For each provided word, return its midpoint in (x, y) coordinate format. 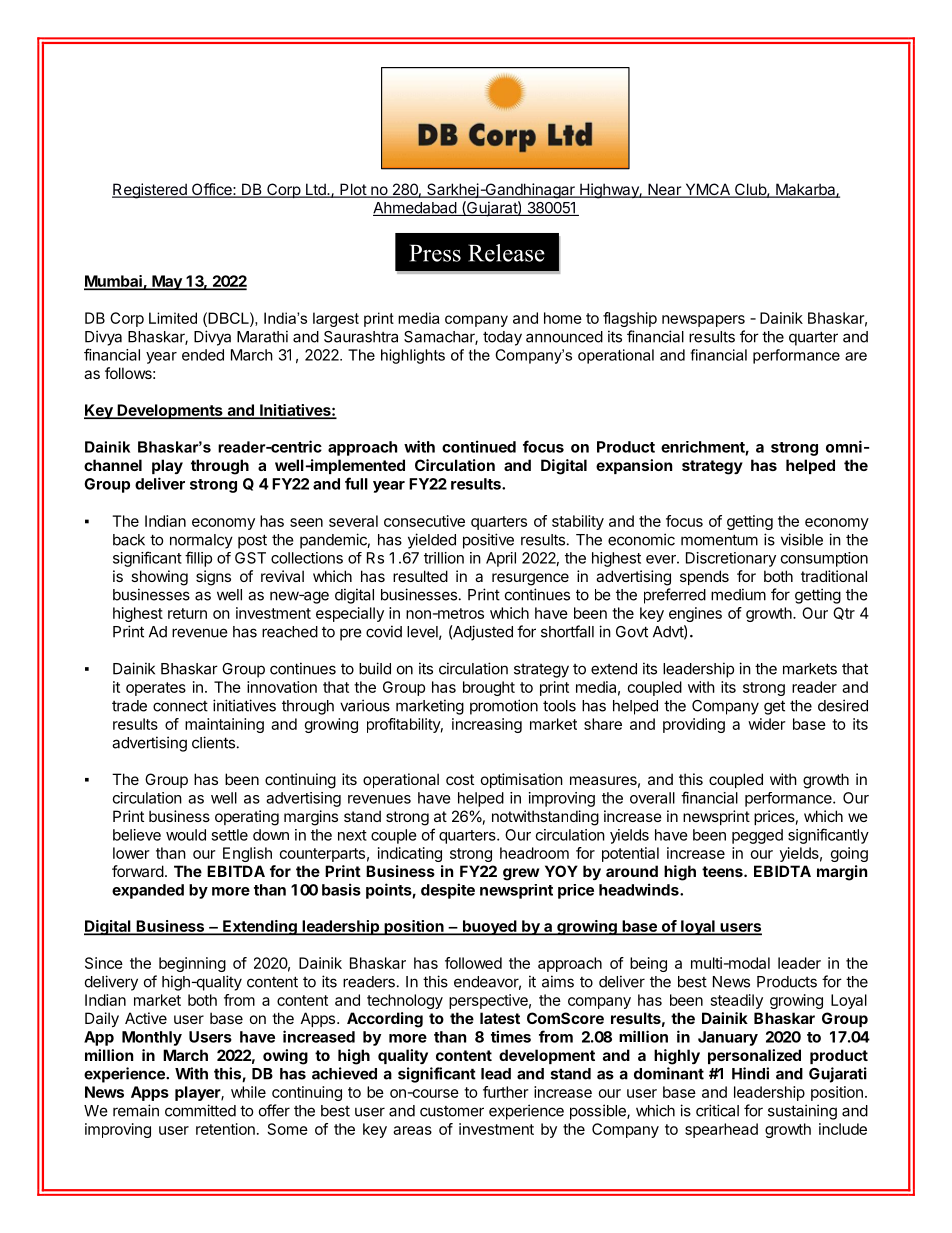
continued (479, 446)
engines (695, 614)
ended (203, 355)
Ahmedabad (415, 209)
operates (156, 689)
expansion (634, 466)
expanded (148, 891)
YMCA (707, 190)
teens (723, 871)
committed (200, 1110)
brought (489, 688)
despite (448, 891)
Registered (150, 191)
